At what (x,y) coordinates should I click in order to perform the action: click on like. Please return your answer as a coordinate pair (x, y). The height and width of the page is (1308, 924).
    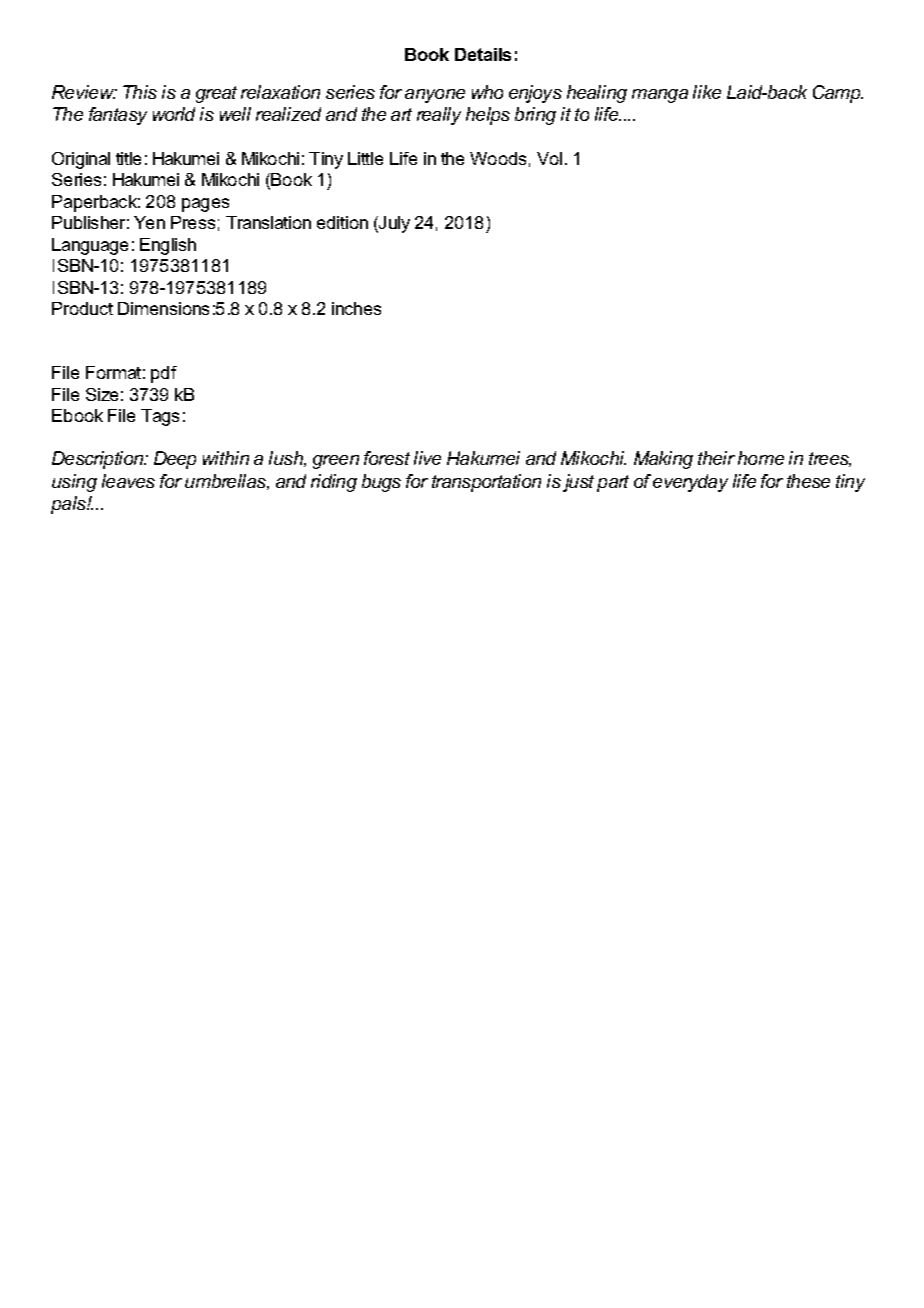
    Looking at the image, I should click on (707, 92).
